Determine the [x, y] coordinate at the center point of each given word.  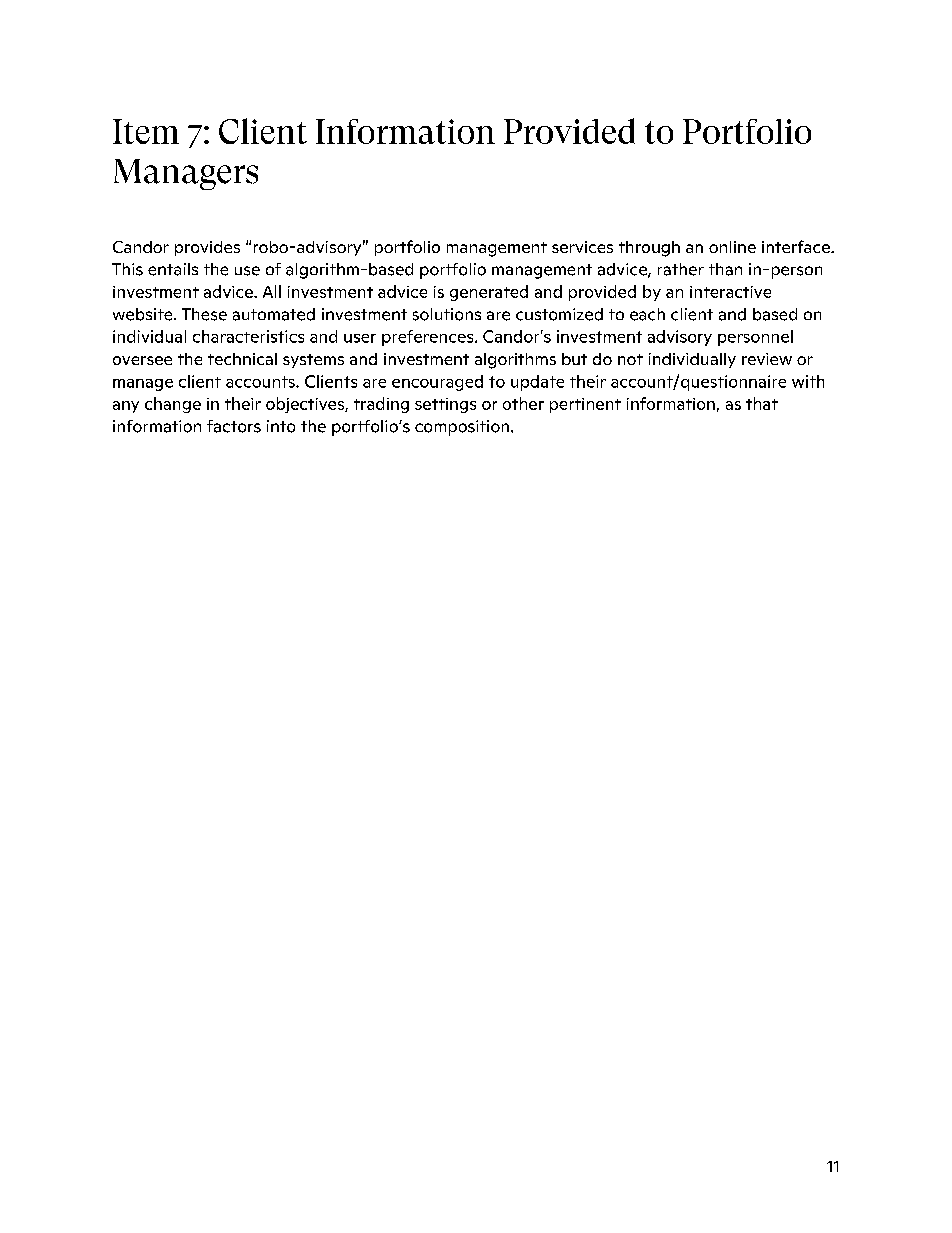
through [649, 249]
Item [146, 131]
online [732, 247]
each [647, 314]
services [582, 247]
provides [207, 248]
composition [462, 428]
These [204, 314]
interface [797, 246]
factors [234, 426]
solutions [447, 314]
